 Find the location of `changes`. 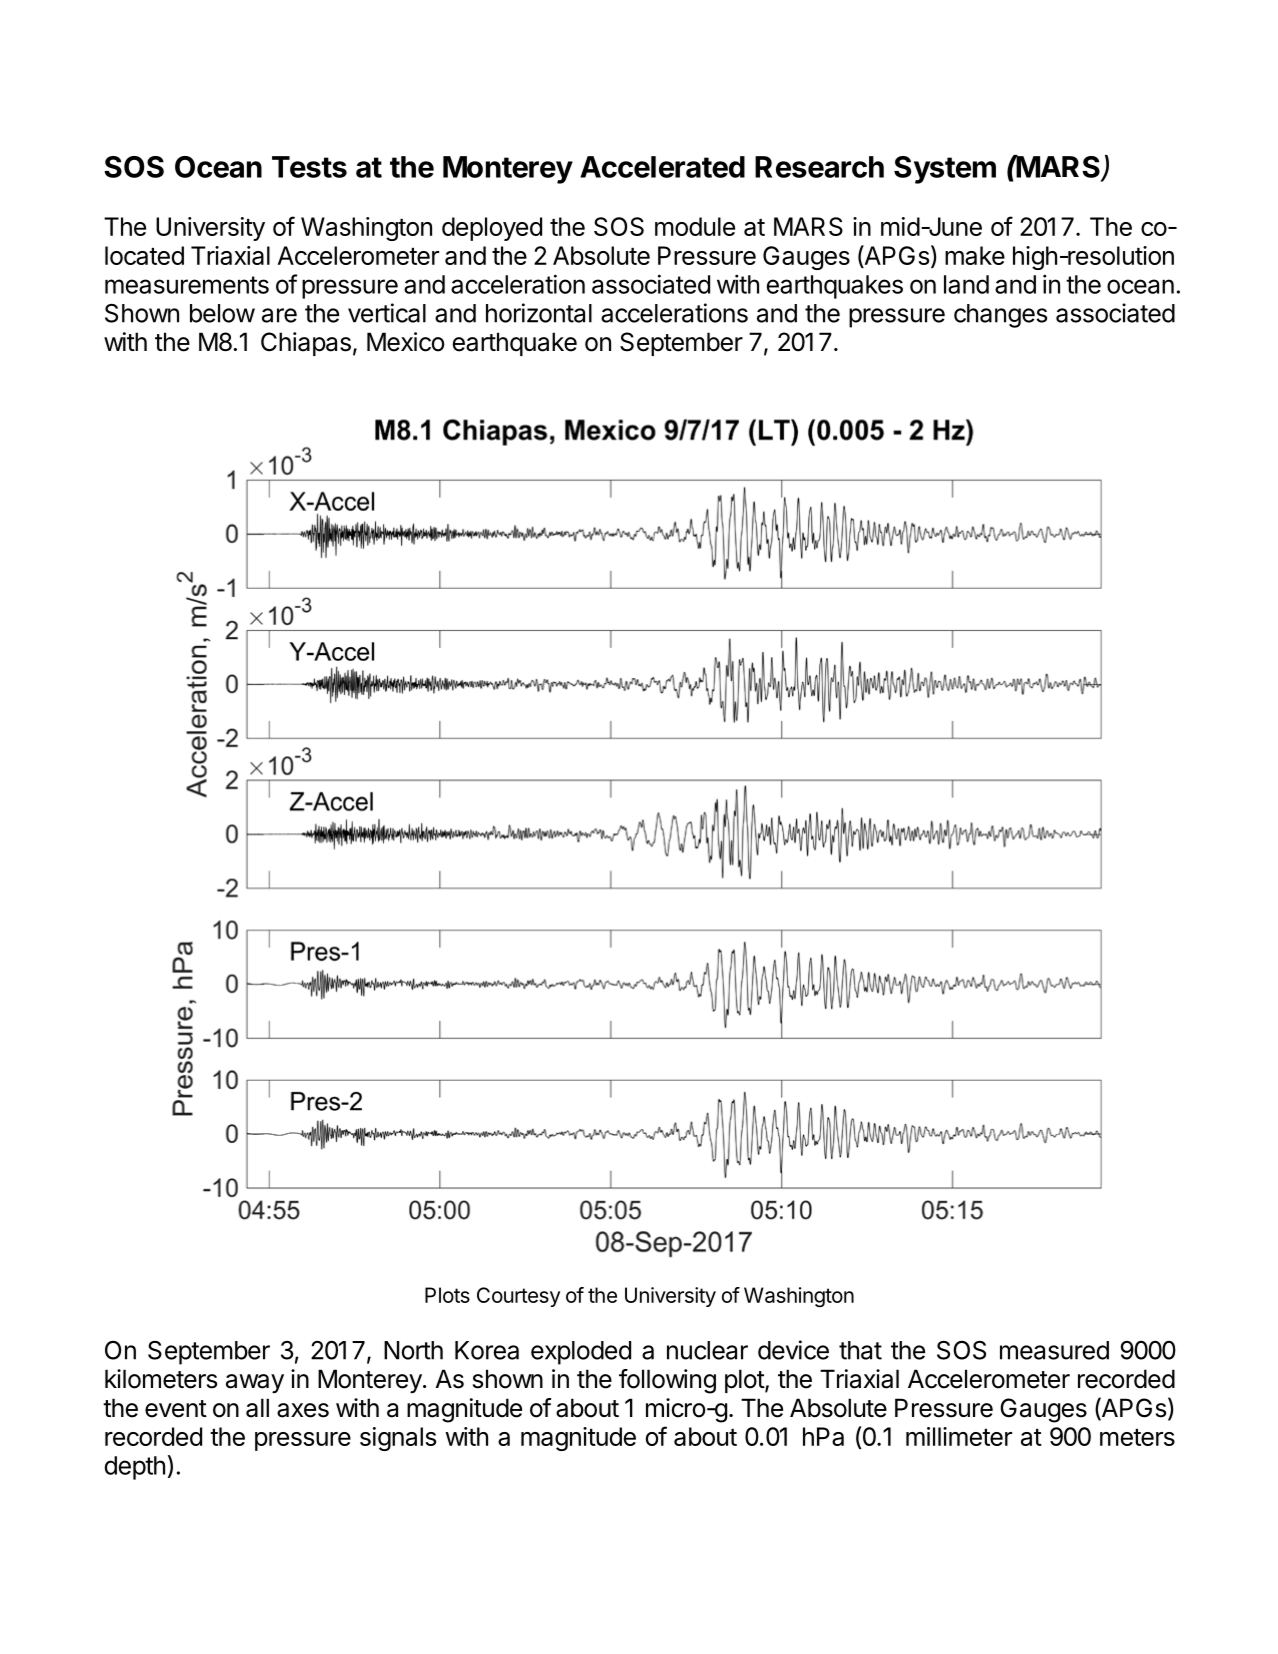

changes is located at coordinates (1000, 316).
